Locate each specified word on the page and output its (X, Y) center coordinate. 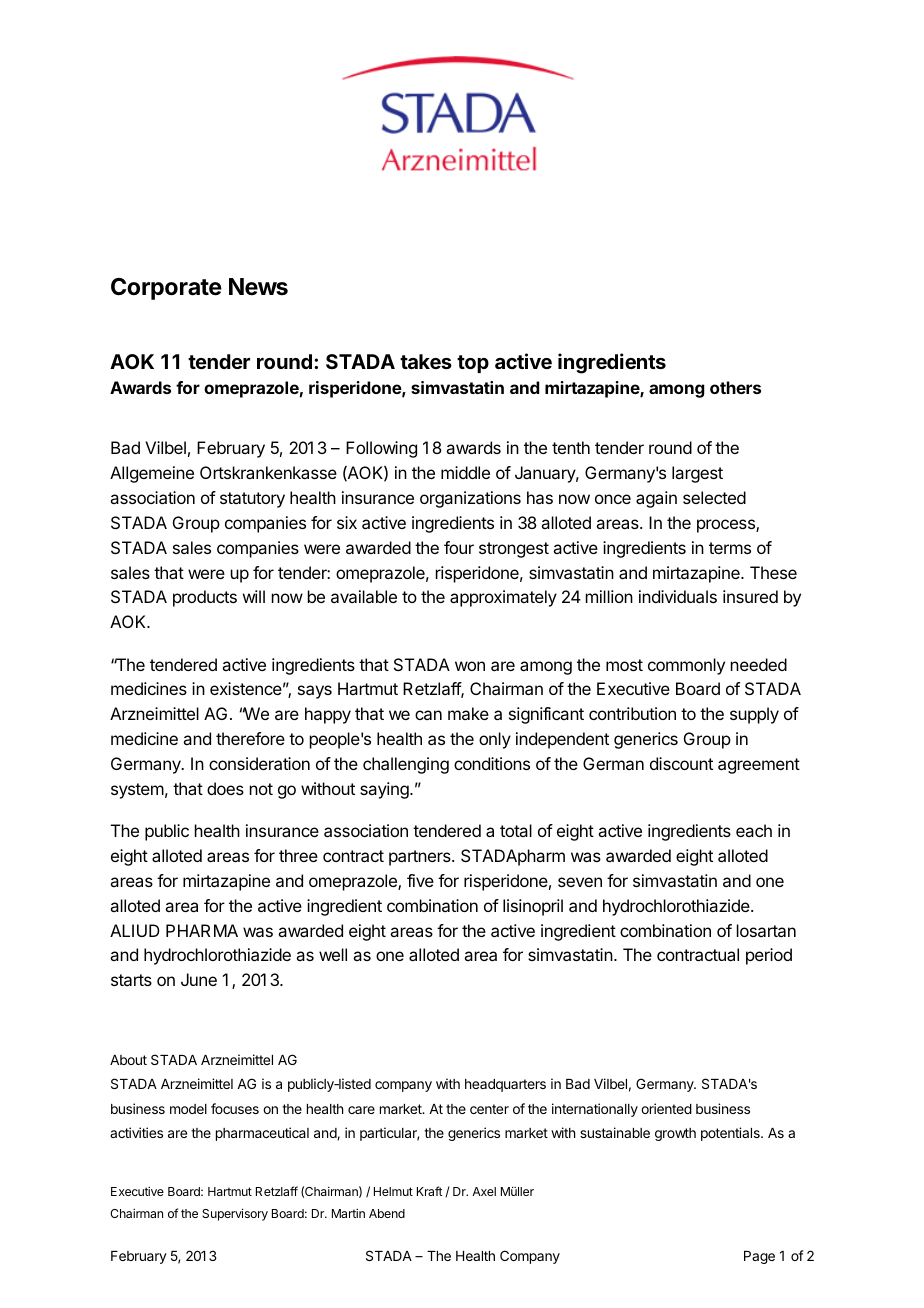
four (459, 547)
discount (681, 763)
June (199, 979)
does (225, 788)
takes (426, 361)
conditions (492, 763)
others (735, 387)
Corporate (166, 289)
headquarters (505, 1085)
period (769, 956)
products (205, 598)
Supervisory (235, 1214)
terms (730, 548)
